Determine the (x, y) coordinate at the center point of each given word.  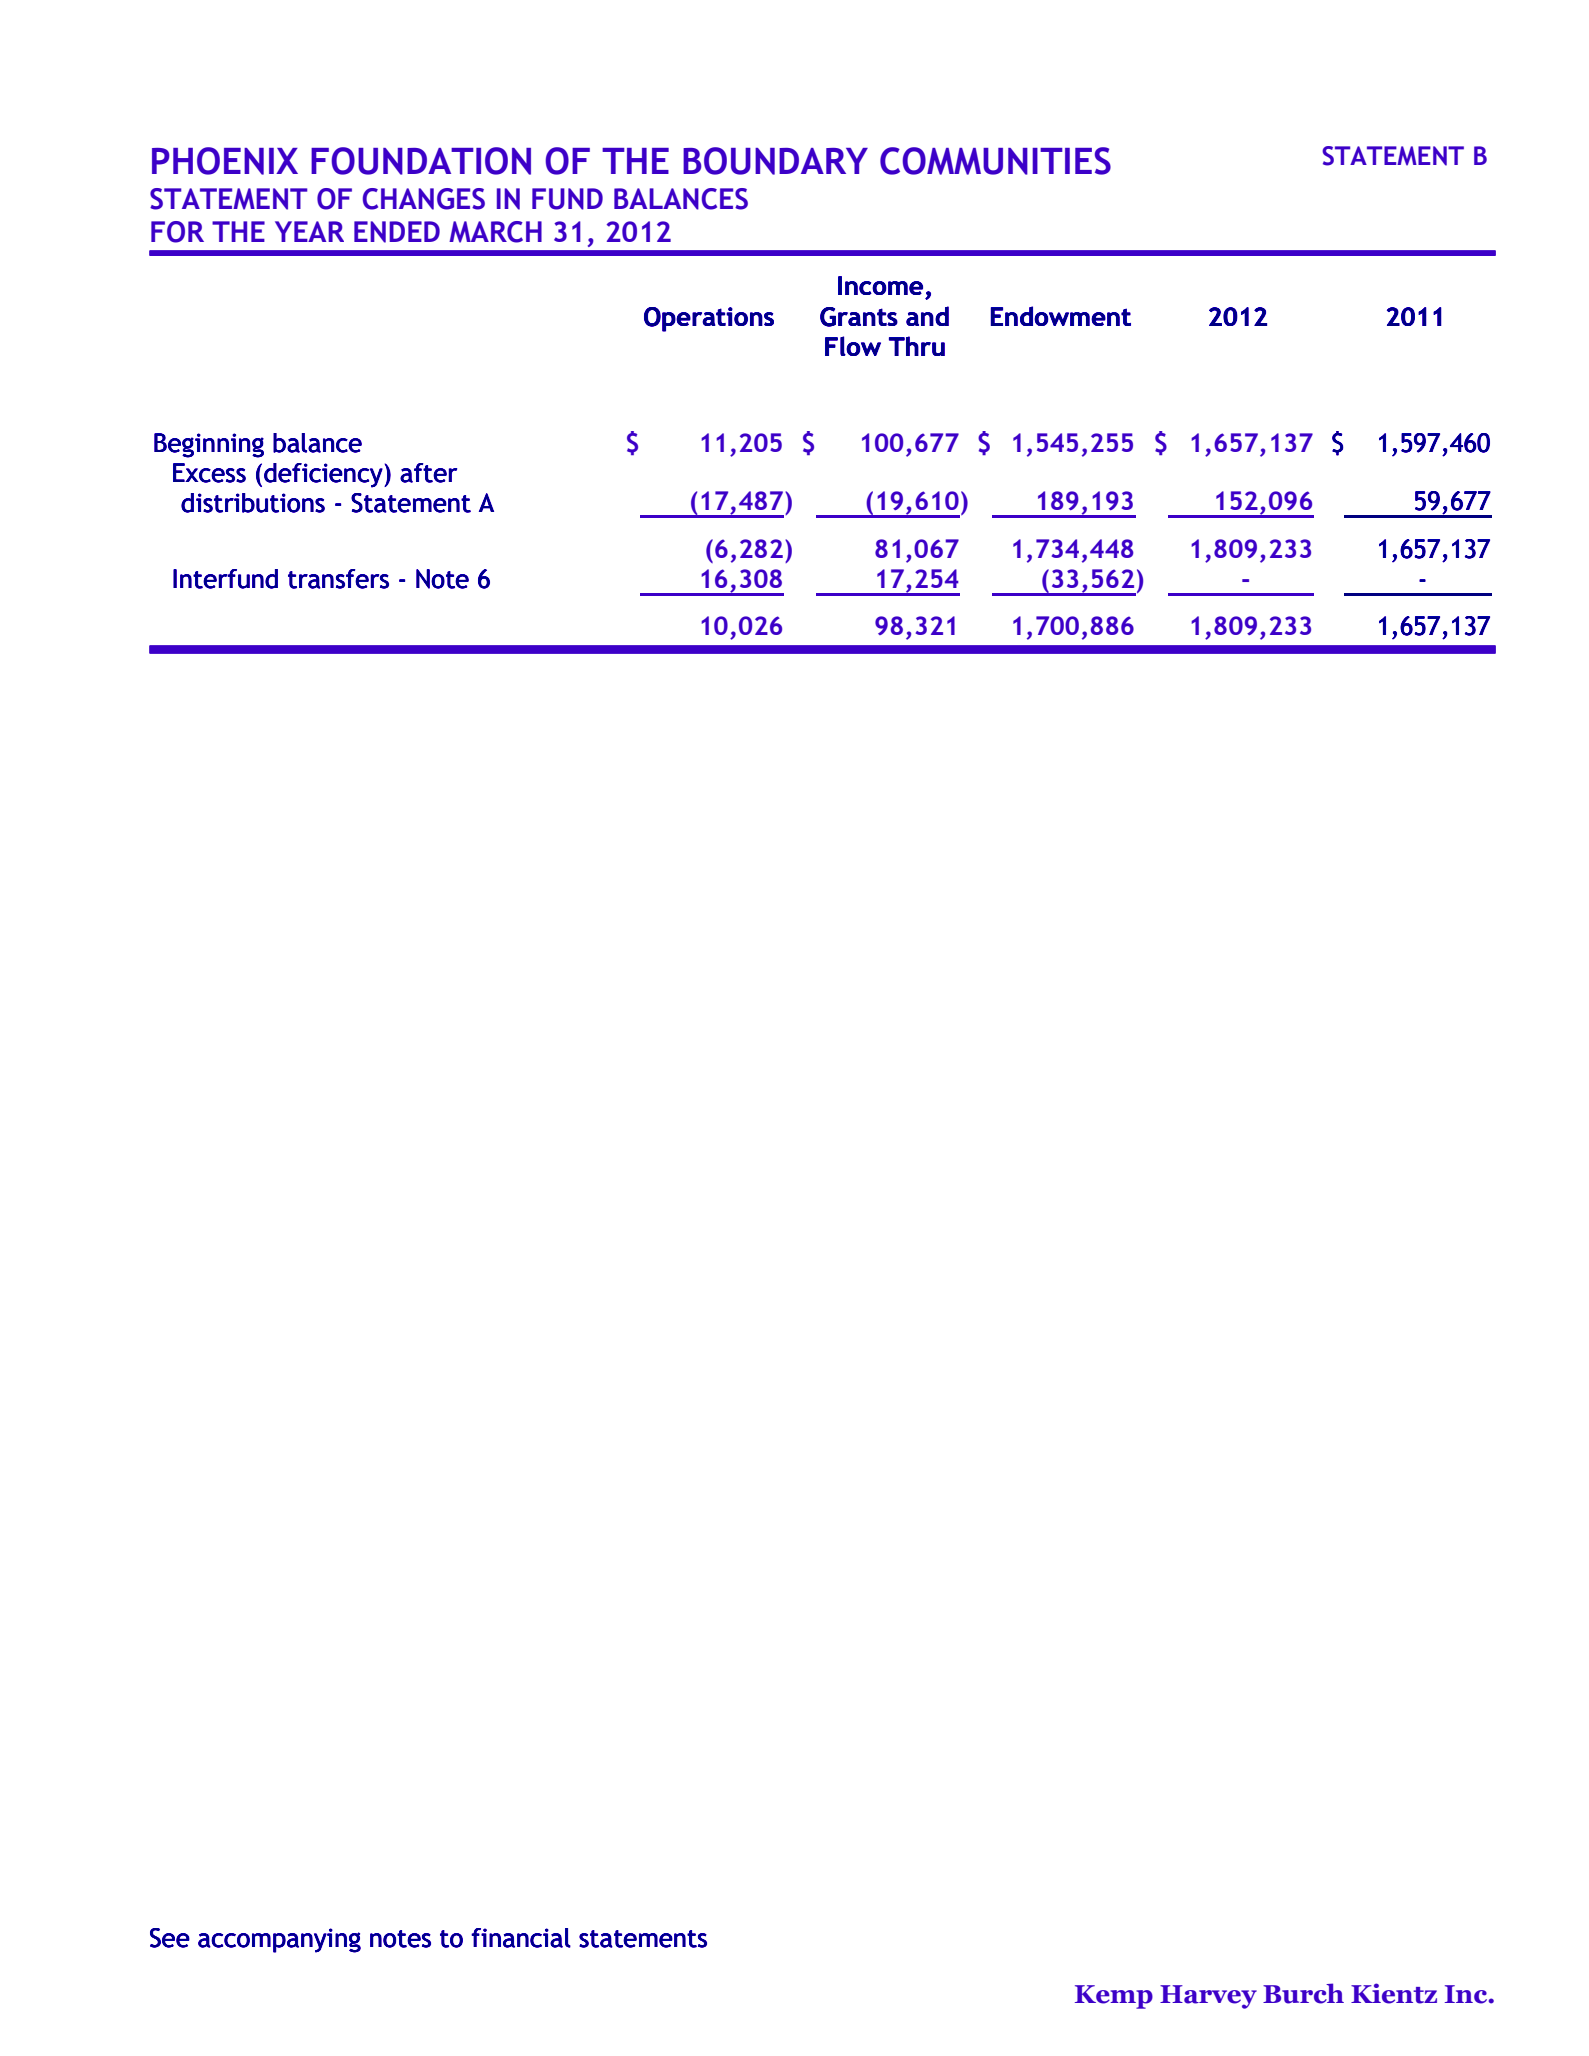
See (170, 1938)
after (428, 473)
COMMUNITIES (995, 161)
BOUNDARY (775, 161)
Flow (853, 346)
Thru (917, 346)
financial (521, 1938)
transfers (338, 579)
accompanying (279, 1940)
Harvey (1208, 1997)
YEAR (309, 231)
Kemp (1114, 1997)
